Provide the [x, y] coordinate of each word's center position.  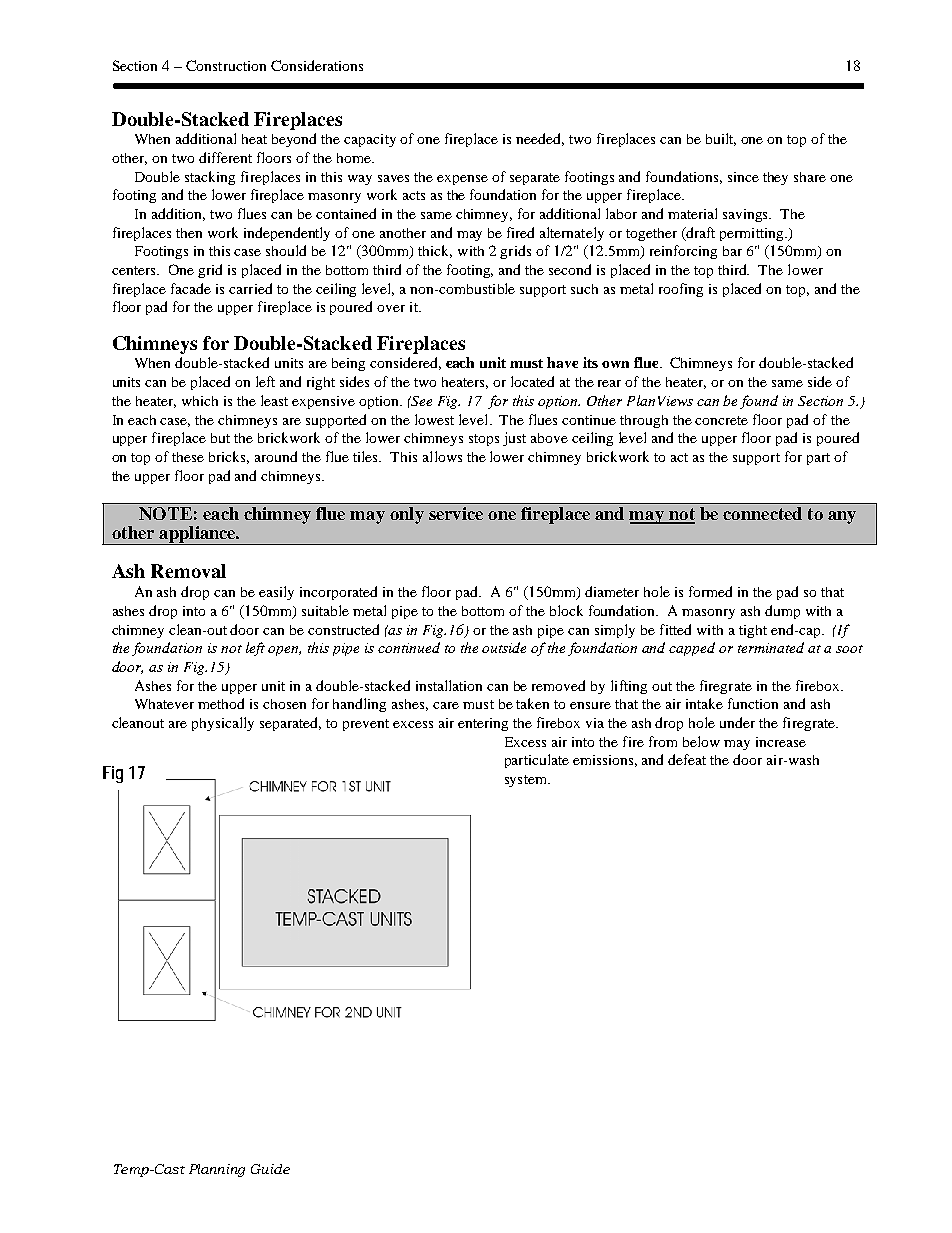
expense [462, 180]
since [743, 177]
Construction [226, 65]
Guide [270, 1169]
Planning [217, 1170]
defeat [687, 759]
